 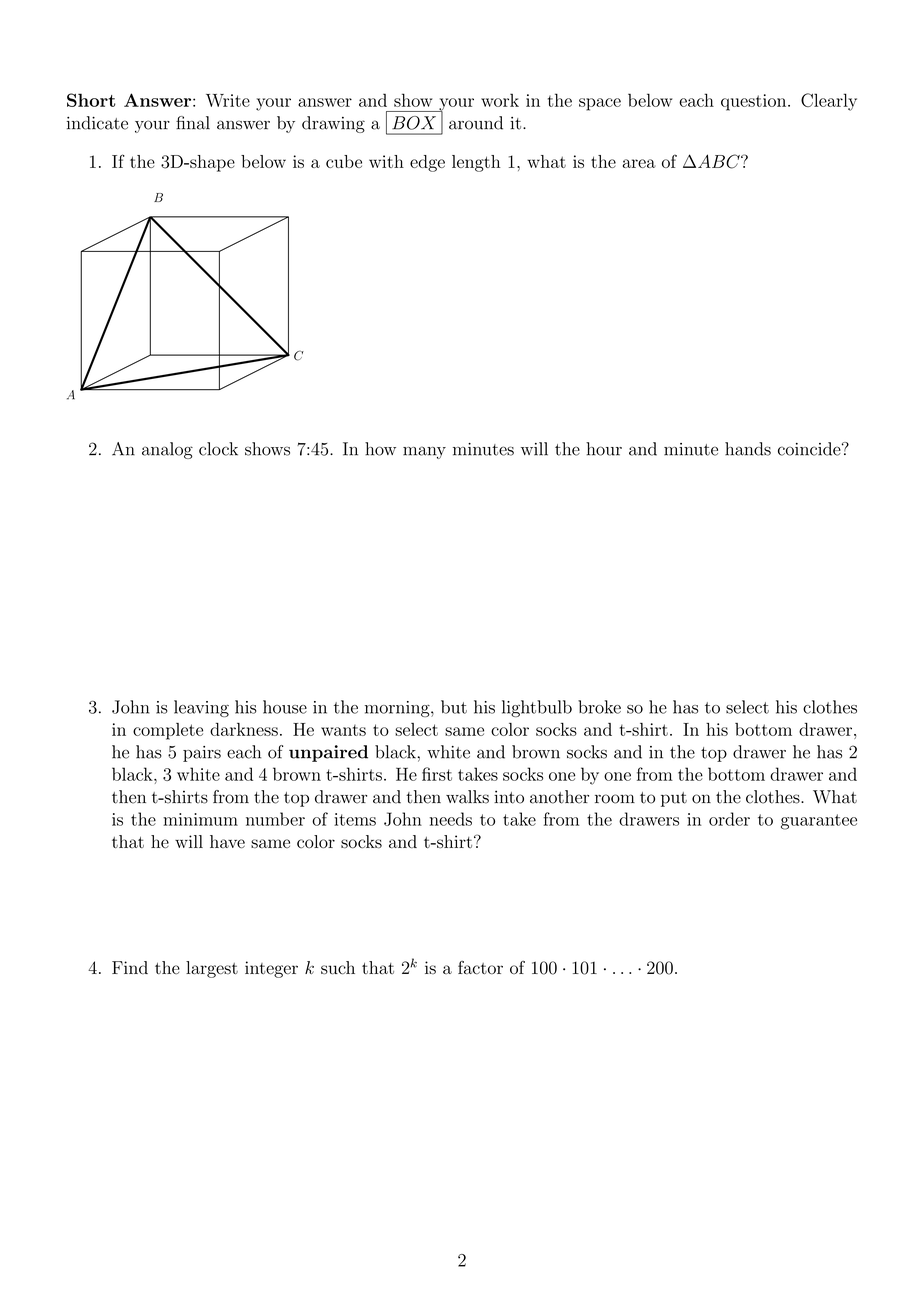 I want to click on hands, so click(x=748, y=449).
